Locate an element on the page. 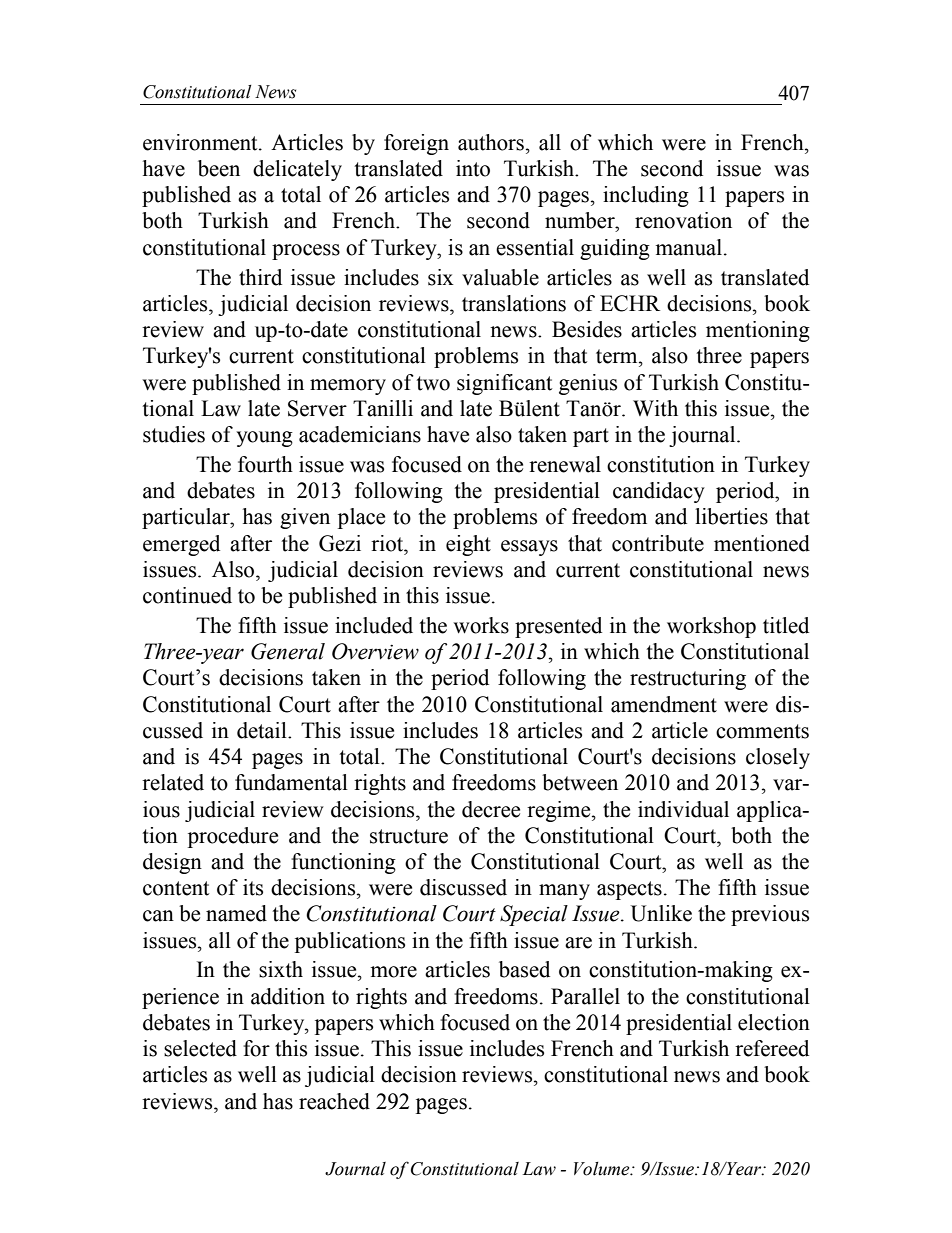  selected is located at coordinates (200, 1048).
